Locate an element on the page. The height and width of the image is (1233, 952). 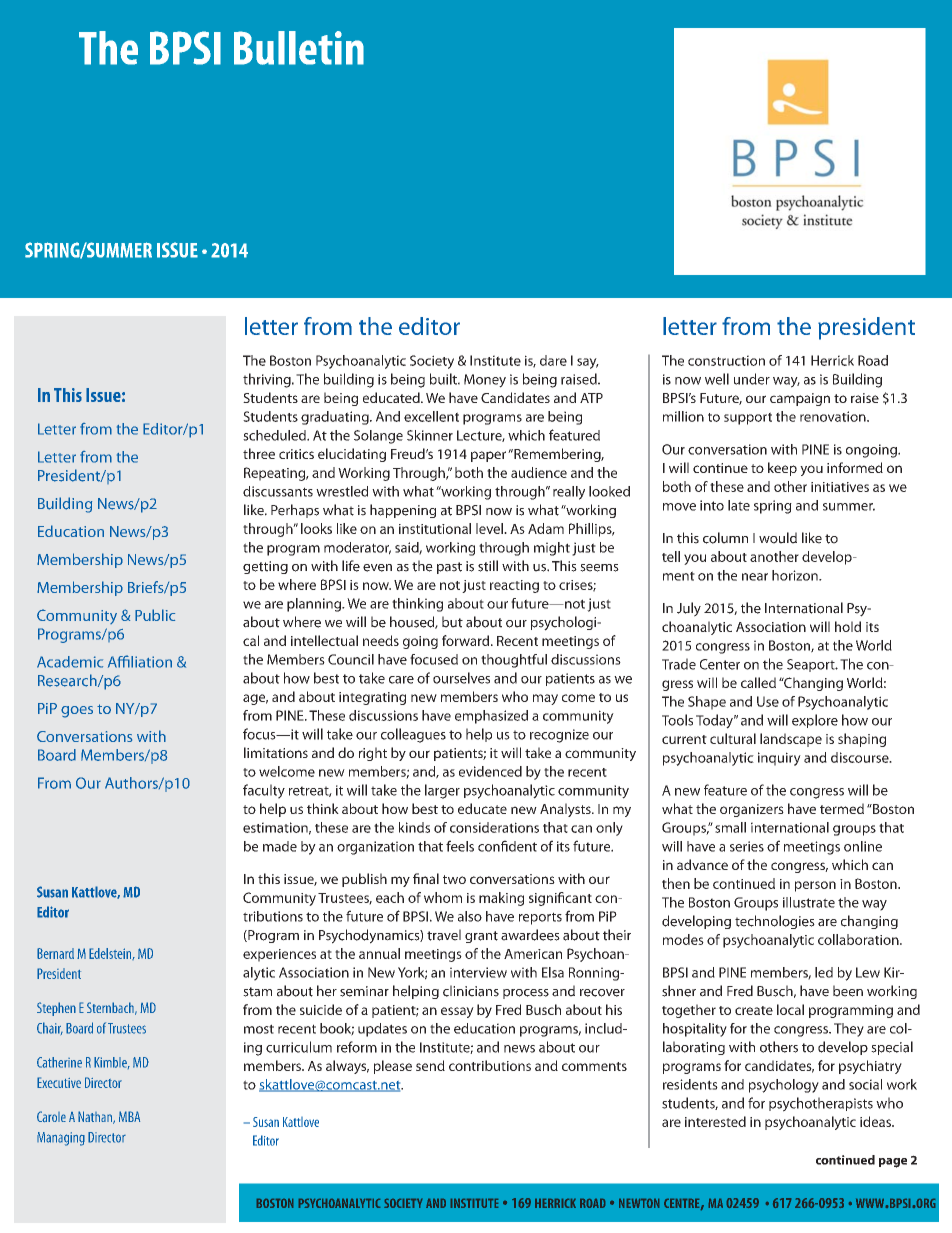
forward is located at coordinates (467, 640).
